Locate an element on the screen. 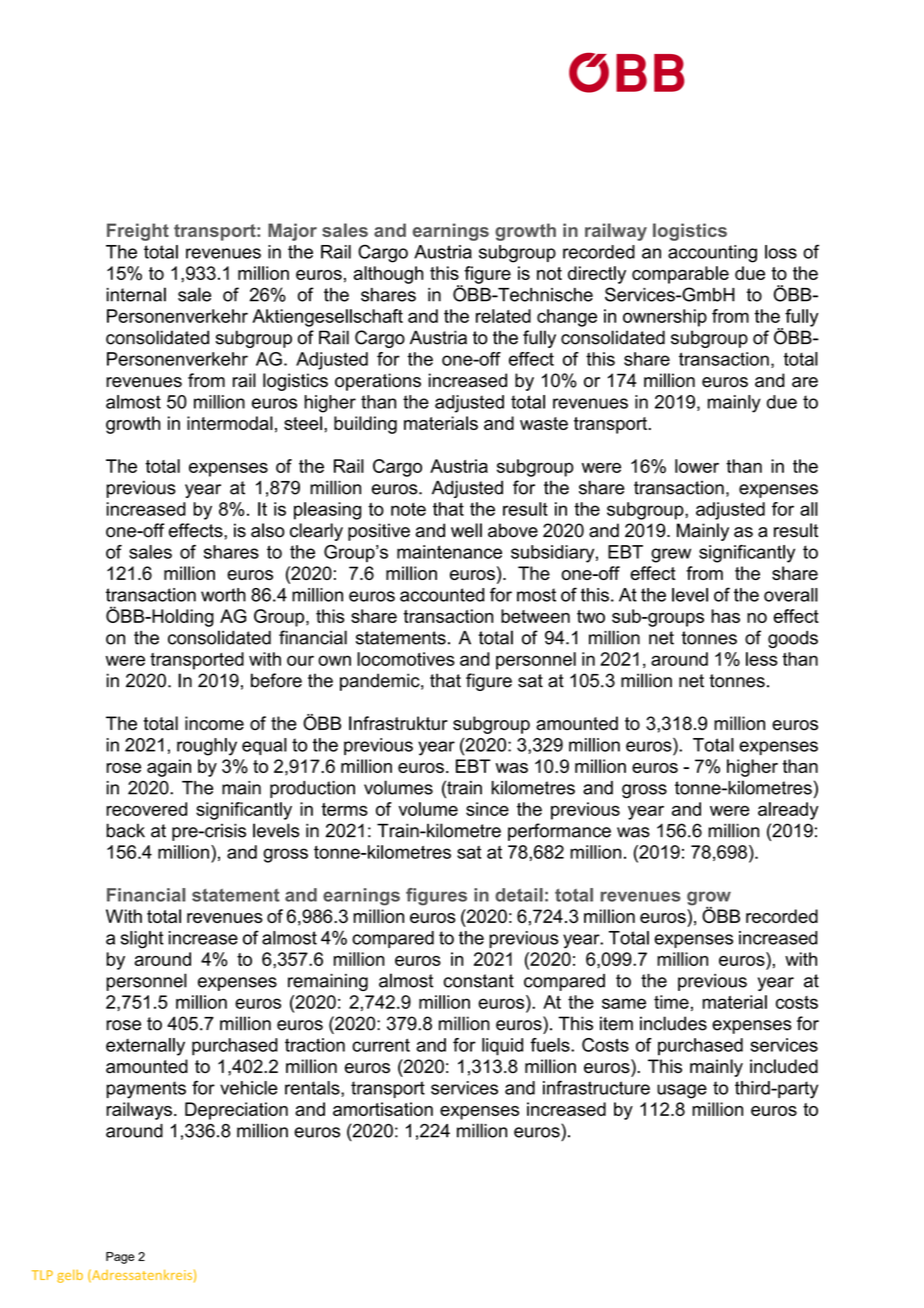  accounted is located at coordinates (442, 595).
